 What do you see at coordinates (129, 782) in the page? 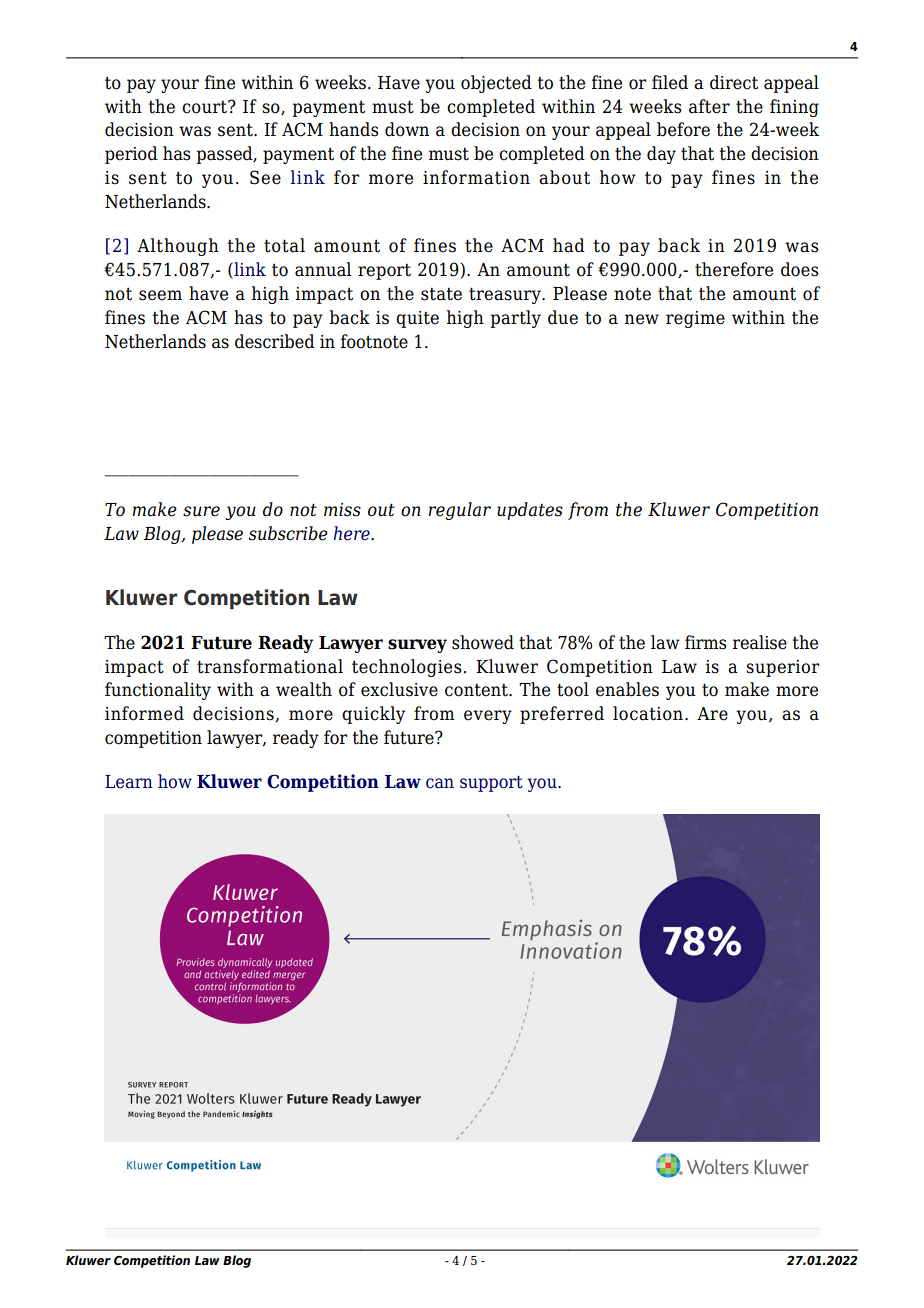
I see `Learn` at bounding box center [129, 782].
